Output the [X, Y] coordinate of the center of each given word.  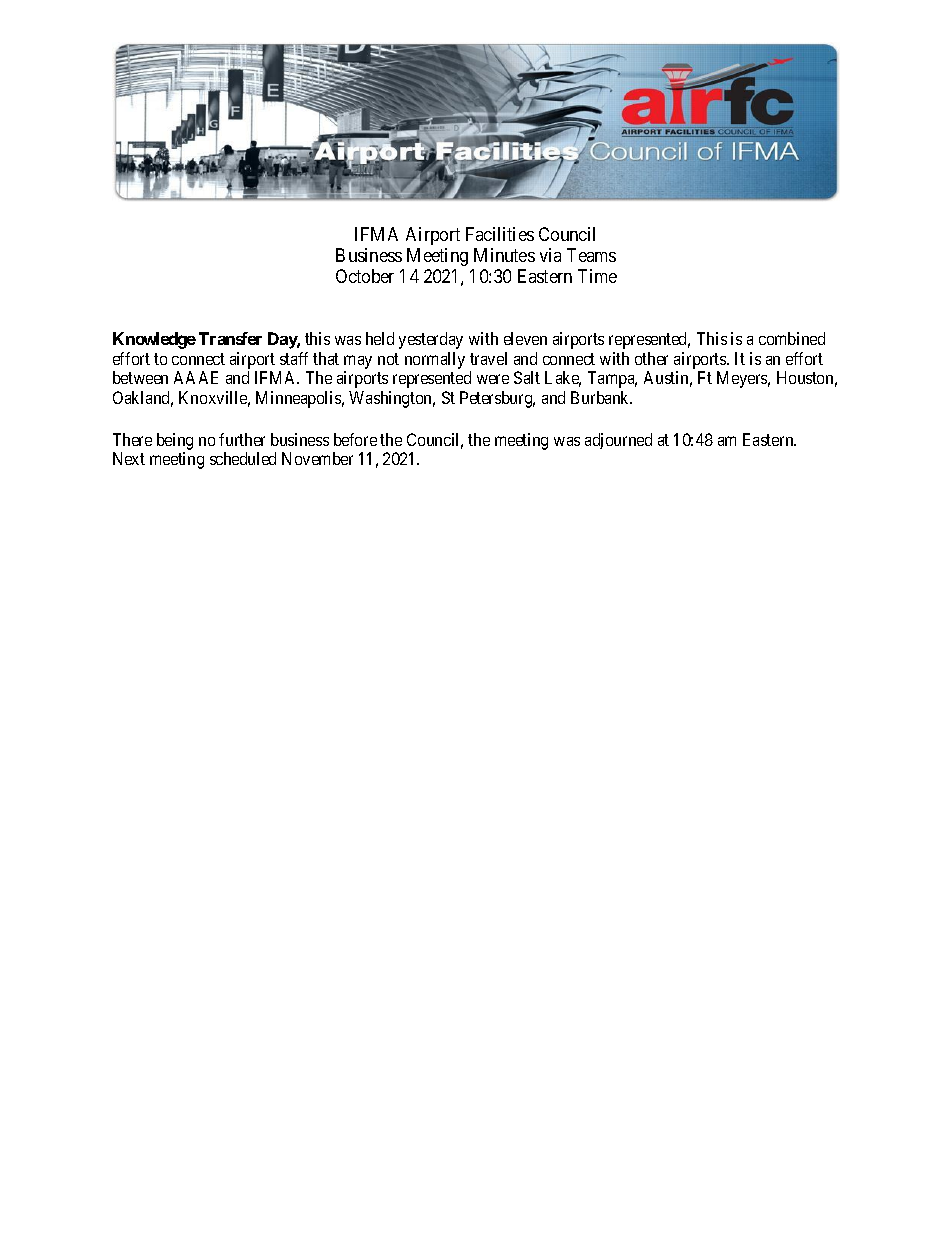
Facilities [500, 234]
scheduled [243, 458]
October [365, 276]
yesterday [431, 340]
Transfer [230, 338]
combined [792, 338]
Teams [591, 255]
